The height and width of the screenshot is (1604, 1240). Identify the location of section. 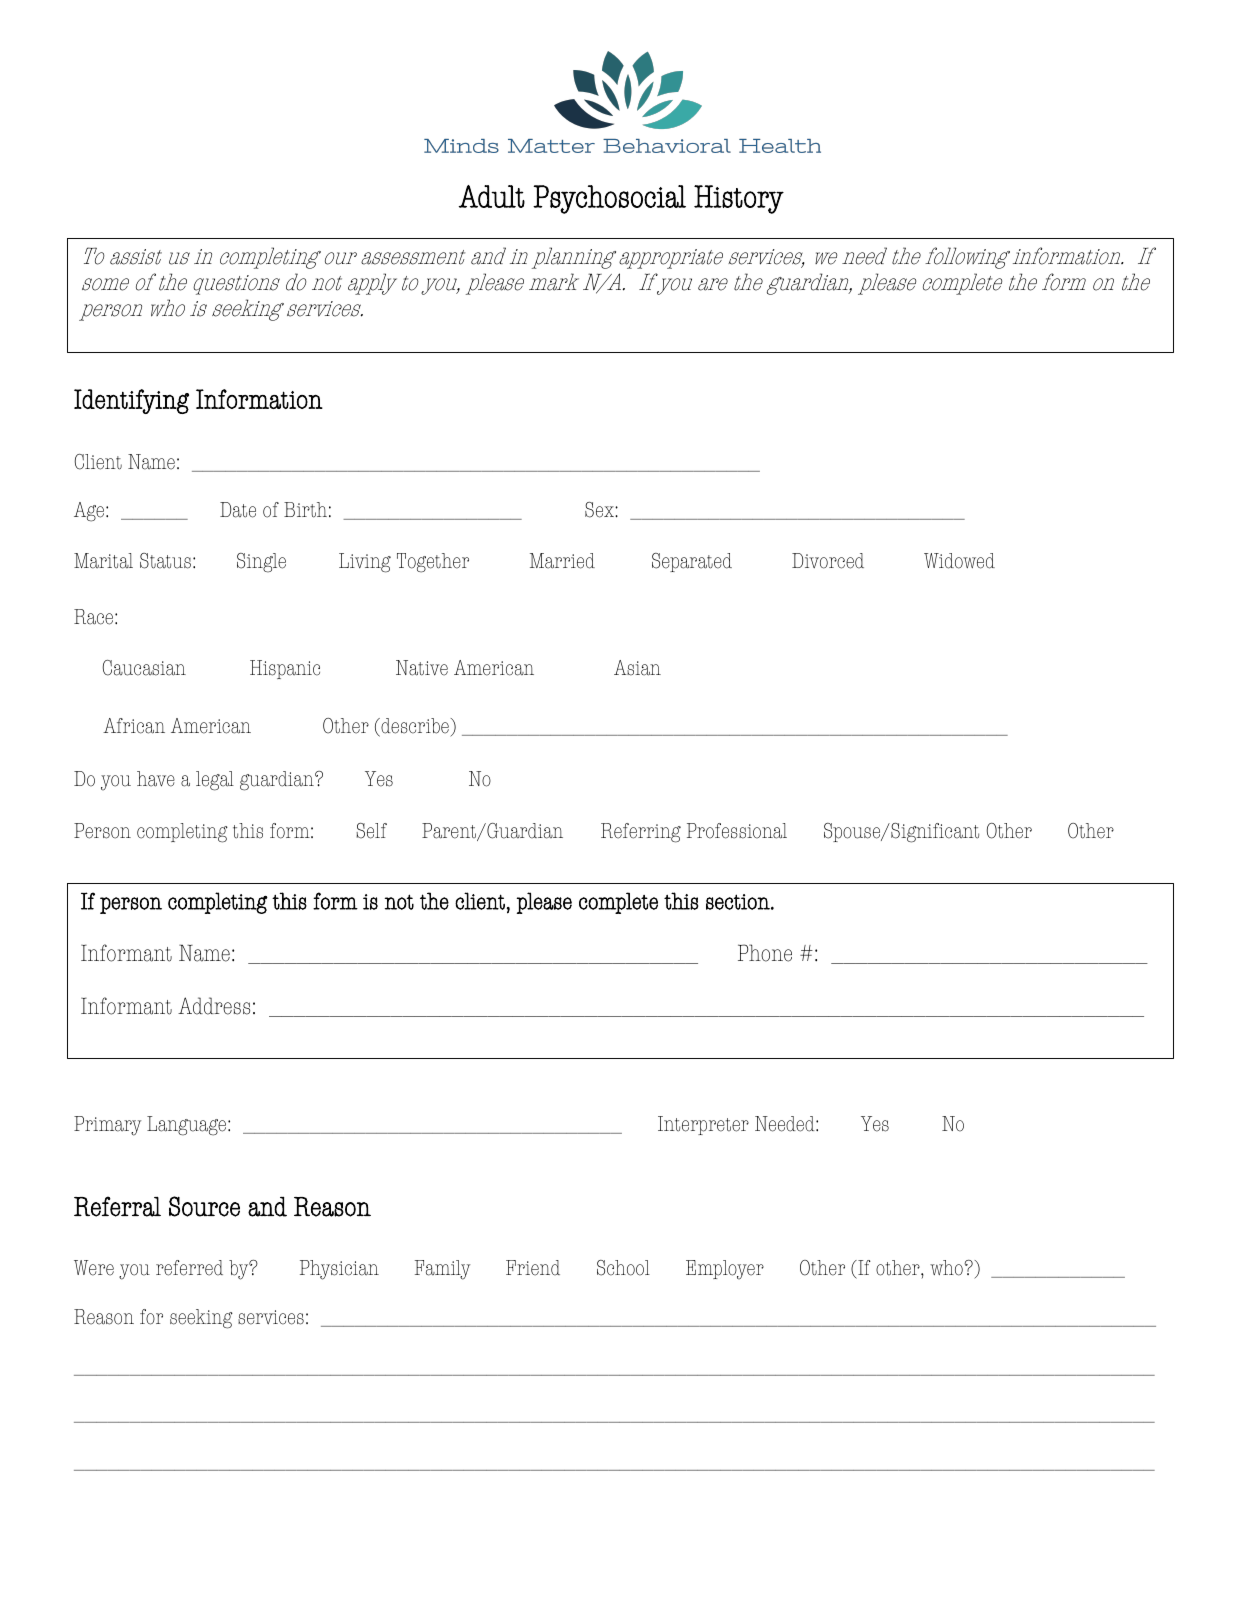
(739, 902).
